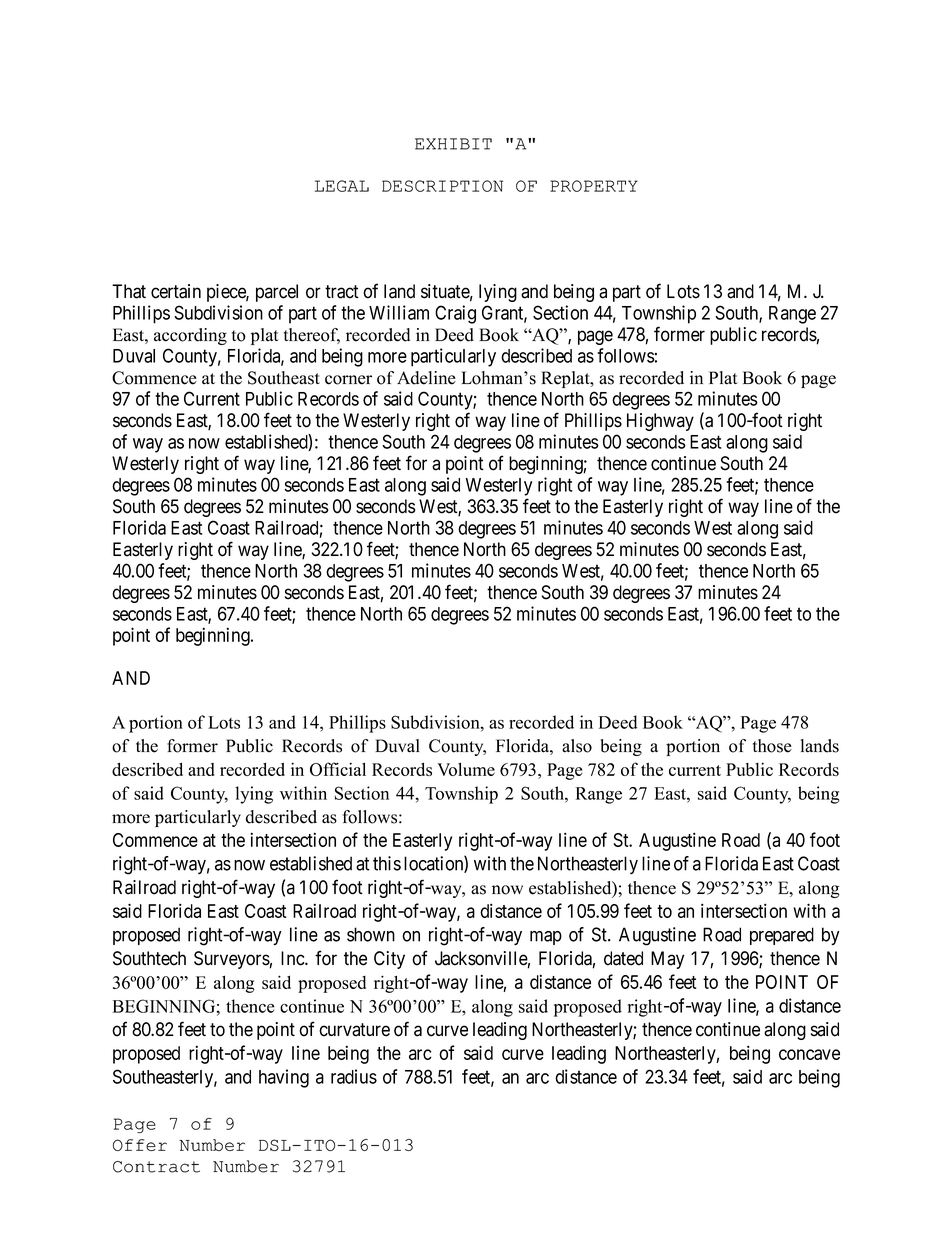 Image resolution: width=952 pixels, height=1233 pixels. I want to click on Volume, so click(466, 769).
